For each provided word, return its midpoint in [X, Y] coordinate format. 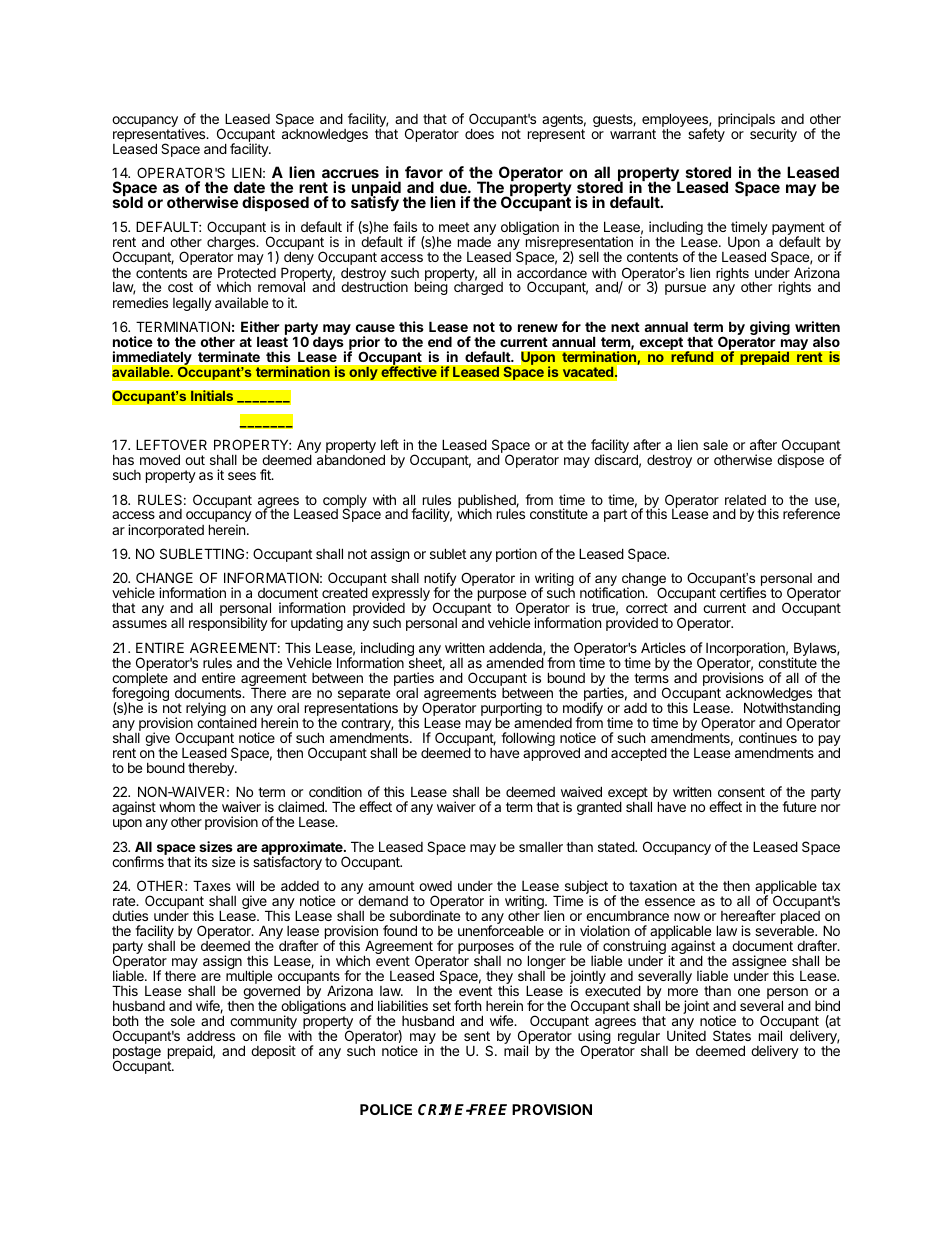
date [249, 187]
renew [538, 328]
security [773, 134]
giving [770, 329]
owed [435, 886]
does [479, 133]
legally [192, 304]
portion [516, 555]
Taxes [212, 885]
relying [206, 710]
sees [242, 476]
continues [768, 737]
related [745, 500]
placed [800, 919]
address [211, 1036]
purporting [511, 710]
